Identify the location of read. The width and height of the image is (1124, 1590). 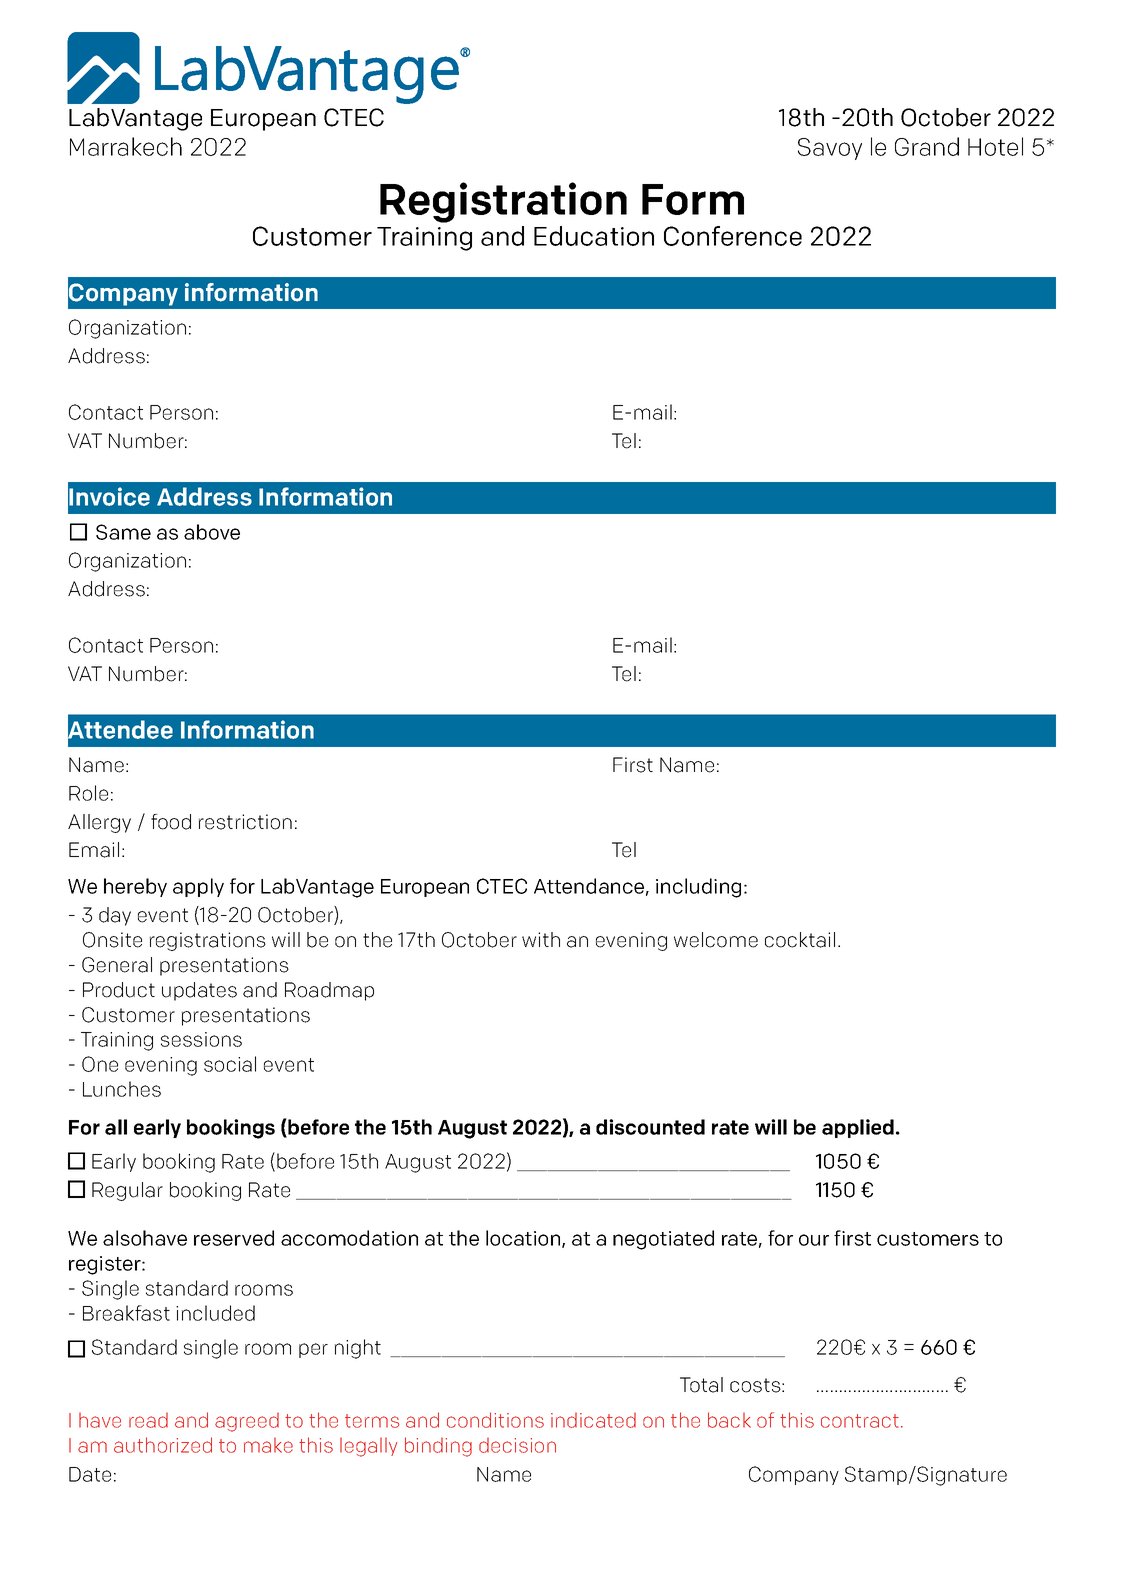
(148, 1420).
